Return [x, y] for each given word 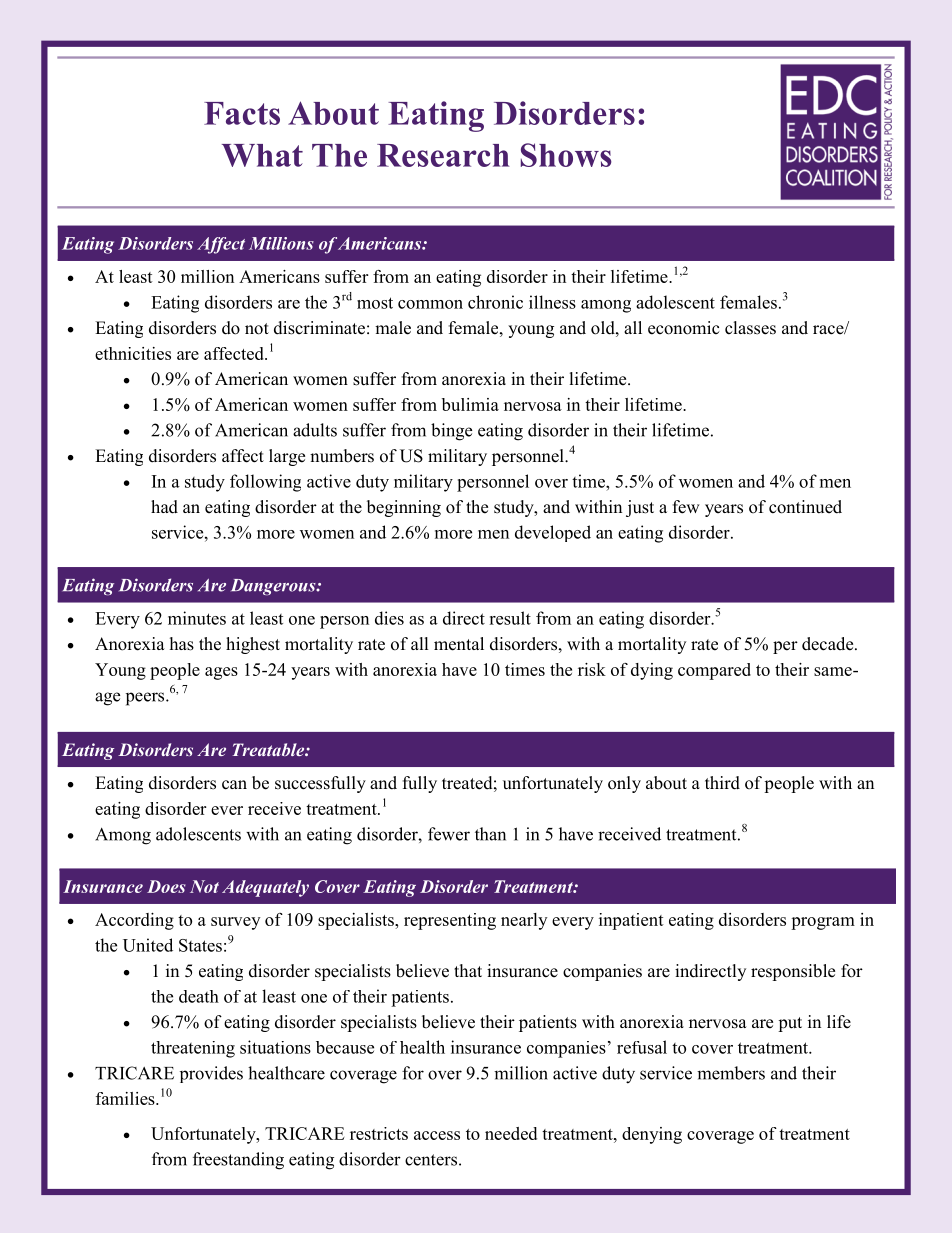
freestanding [238, 1161]
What [262, 155]
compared [714, 671]
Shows [566, 155]
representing [450, 921]
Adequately [265, 888]
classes [750, 328]
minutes [197, 618]
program [823, 923]
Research [443, 155]
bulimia [470, 404]
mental [459, 644]
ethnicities [133, 353]
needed [511, 1133]
